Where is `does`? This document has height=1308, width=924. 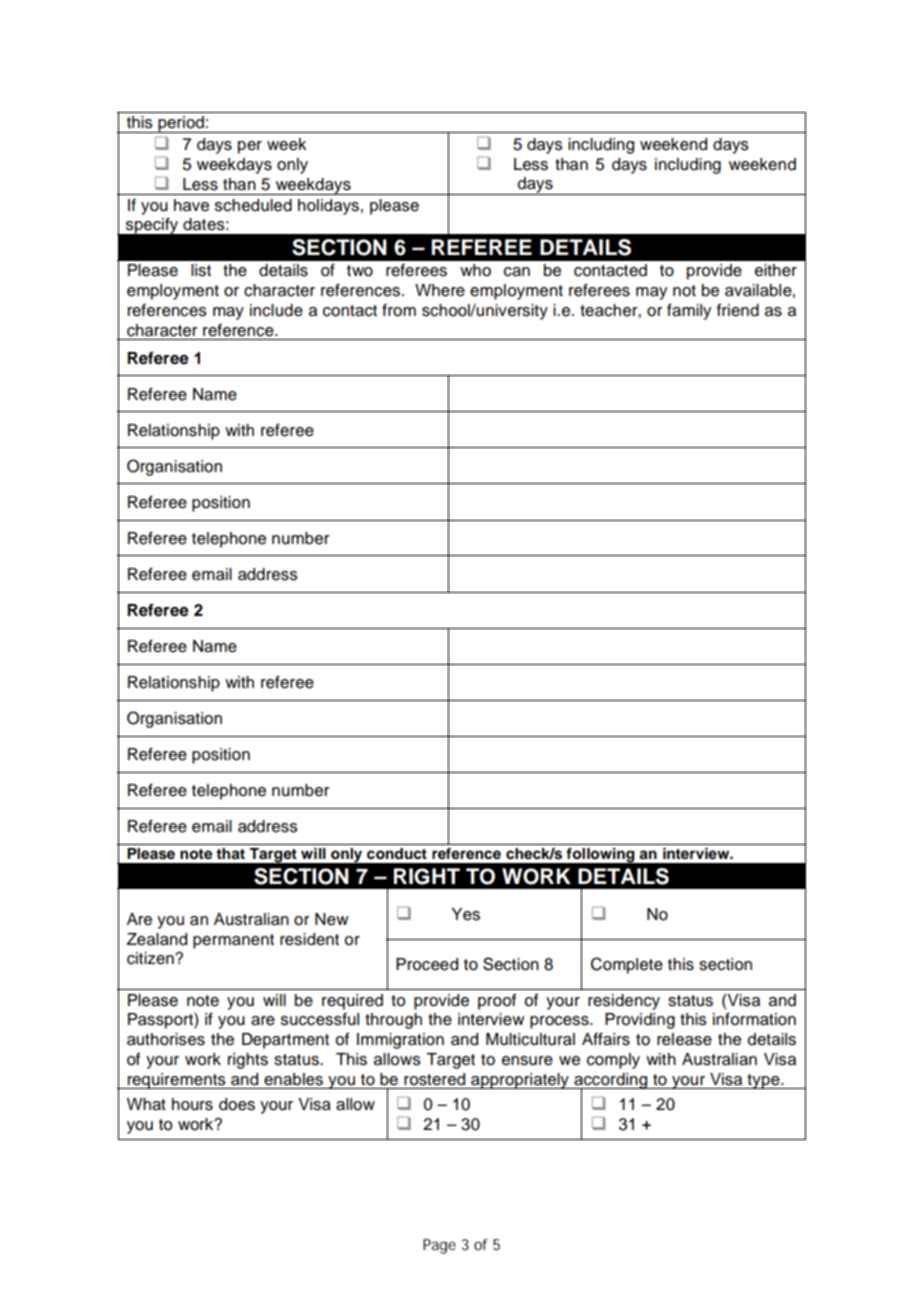 does is located at coordinates (237, 1104).
